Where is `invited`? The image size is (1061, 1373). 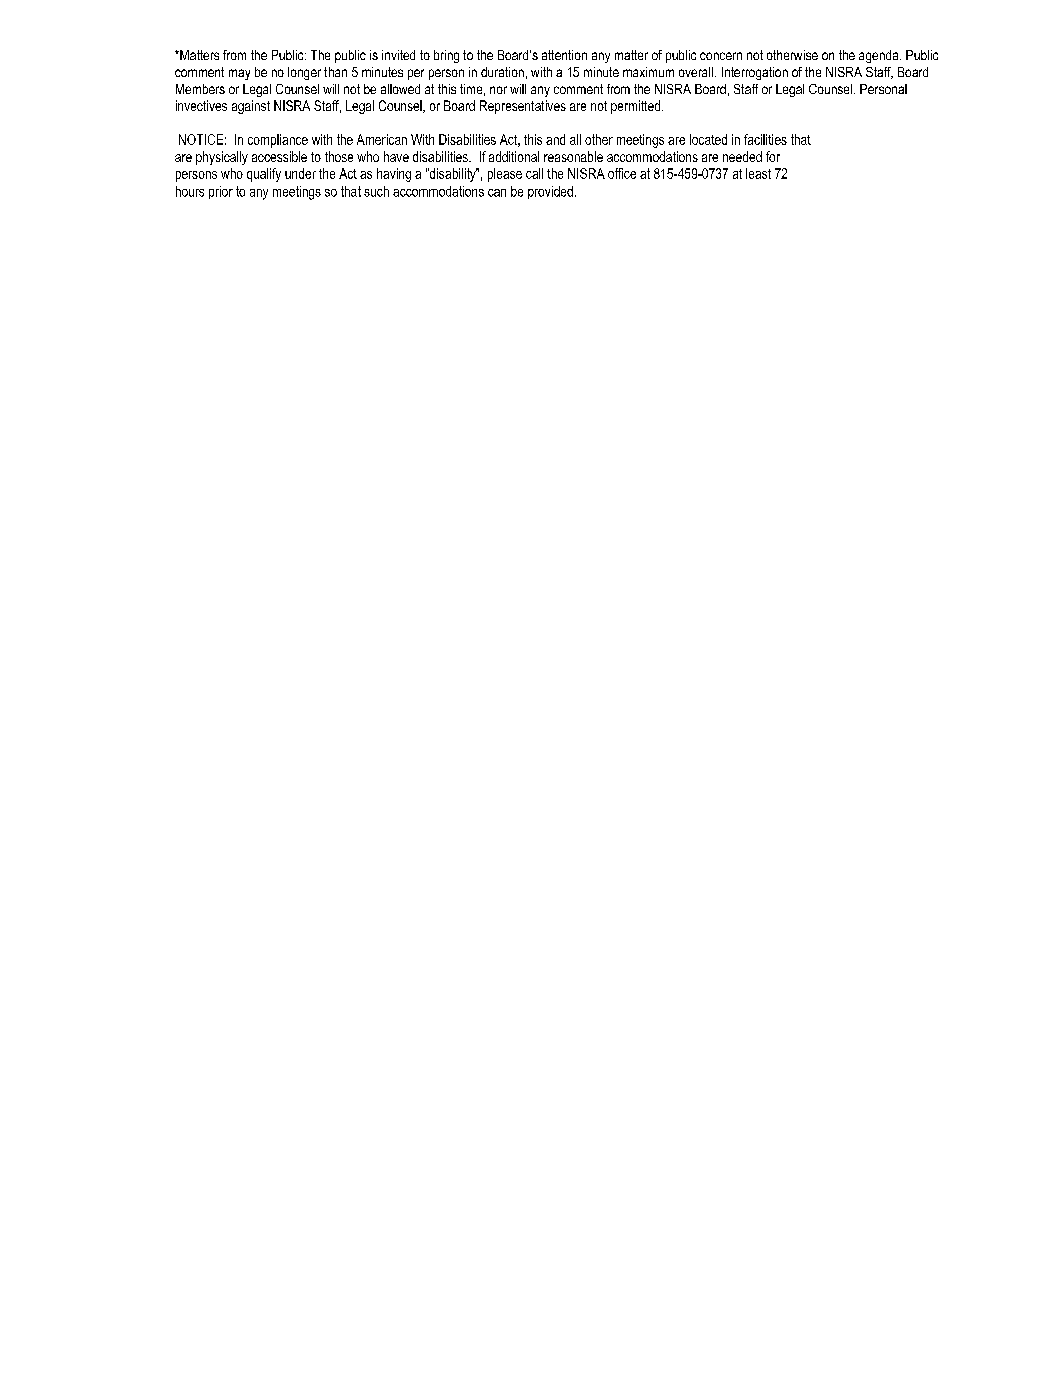
invited is located at coordinates (398, 55).
